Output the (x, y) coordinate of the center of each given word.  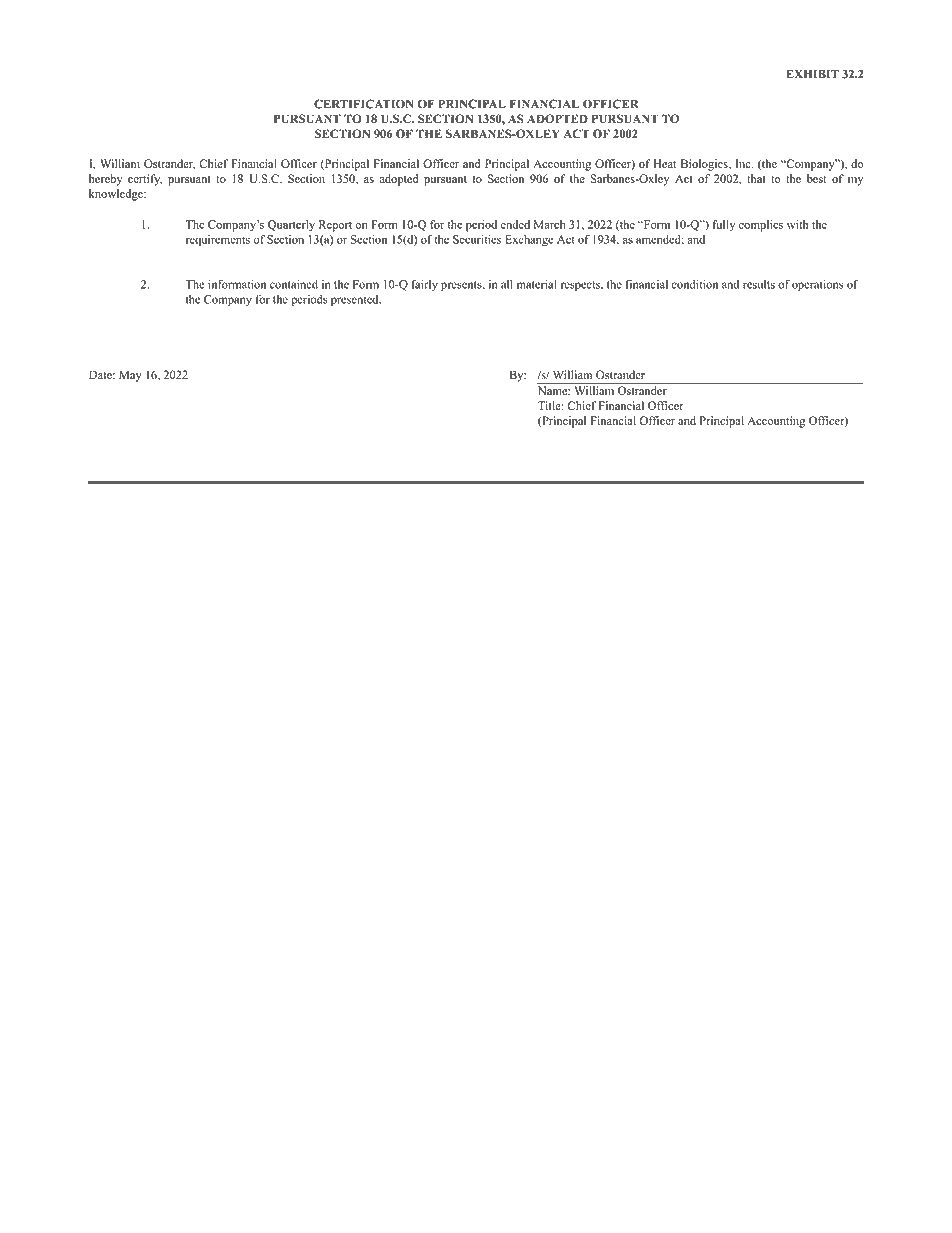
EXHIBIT (813, 74)
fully (723, 226)
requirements (218, 241)
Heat (665, 163)
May (130, 376)
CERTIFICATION (364, 104)
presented (356, 300)
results (759, 284)
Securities (477, 239)
